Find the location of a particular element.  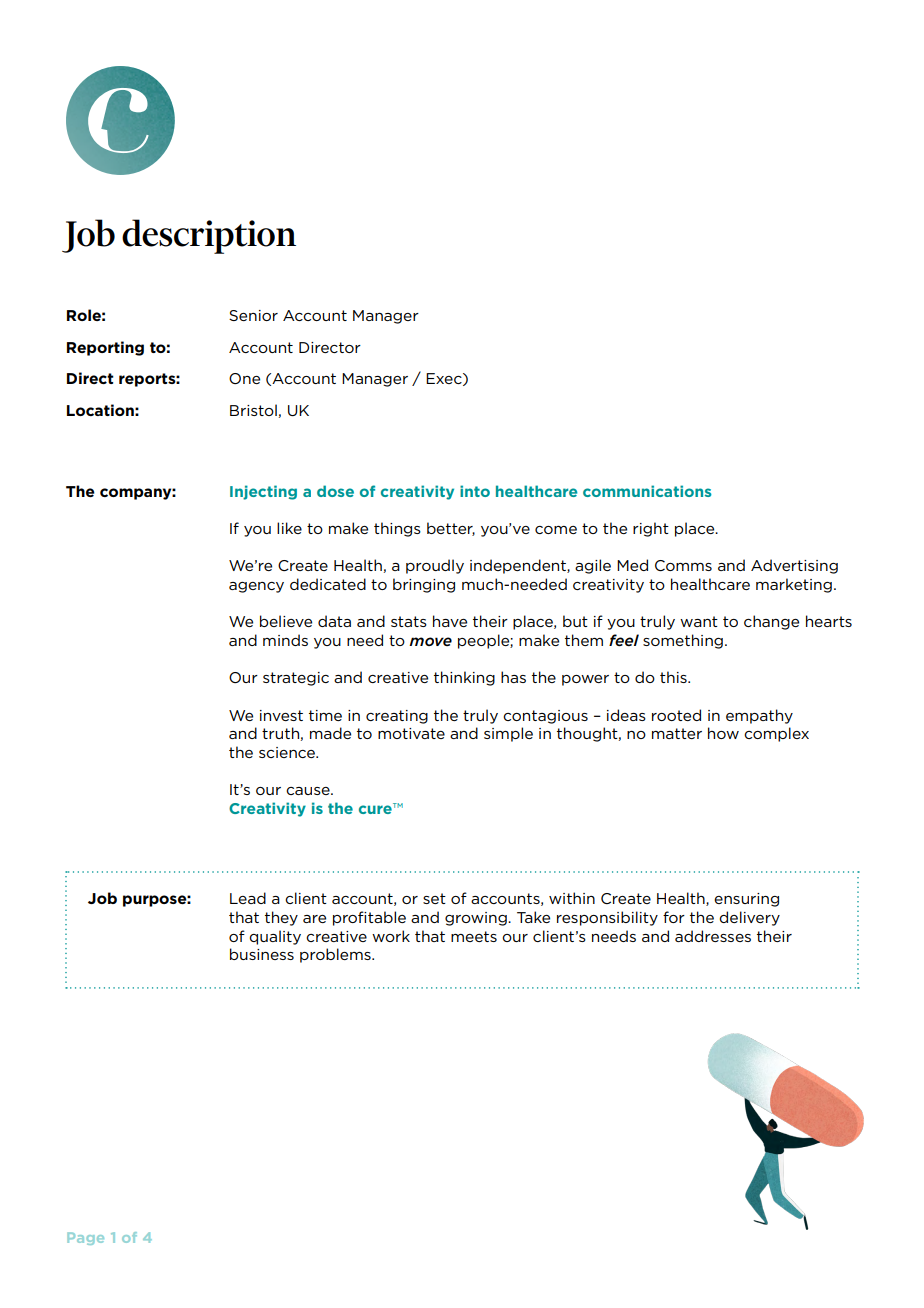

addresses is located at coordinates (713, 936).
